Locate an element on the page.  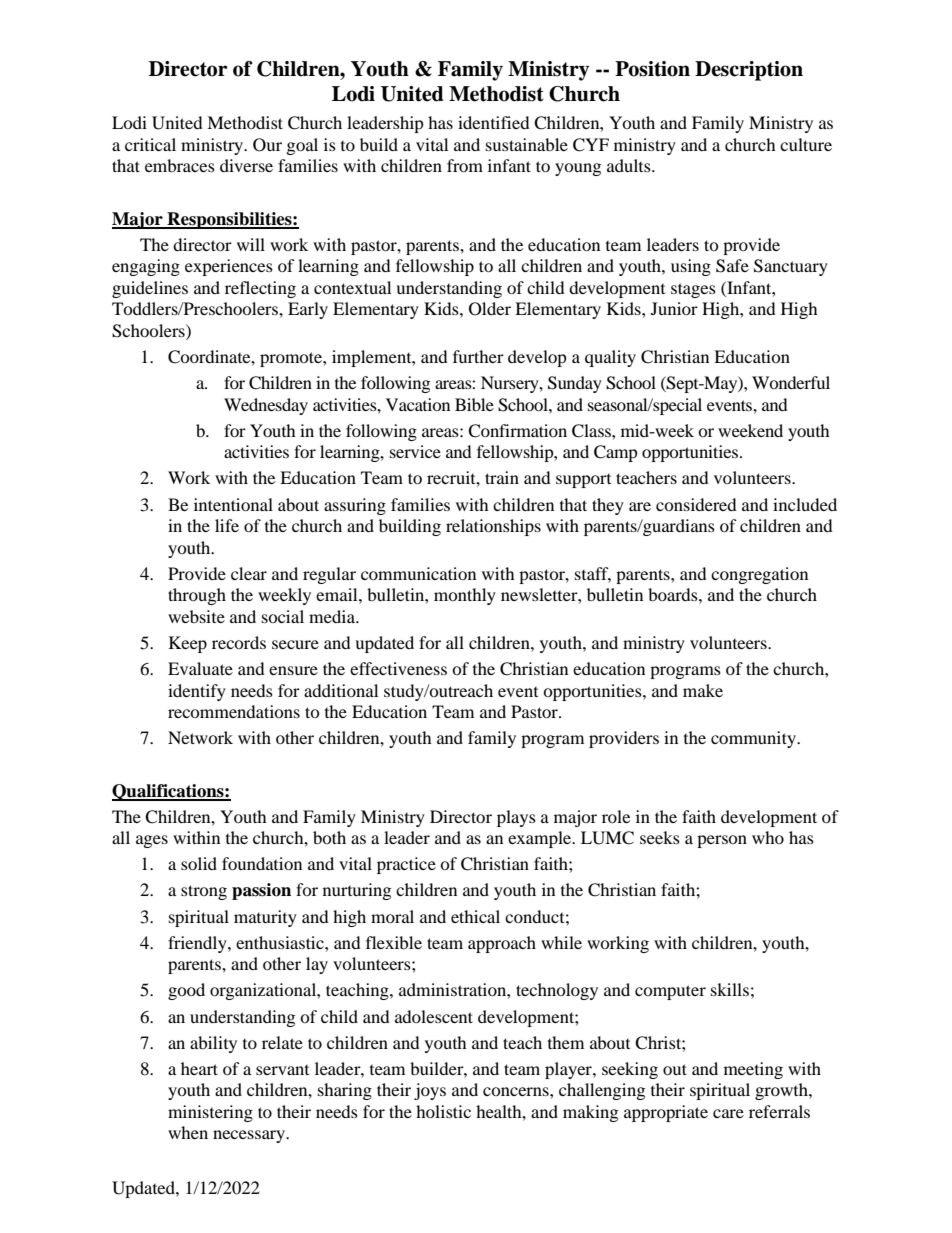
Our is located at coordinates (267, 145).
